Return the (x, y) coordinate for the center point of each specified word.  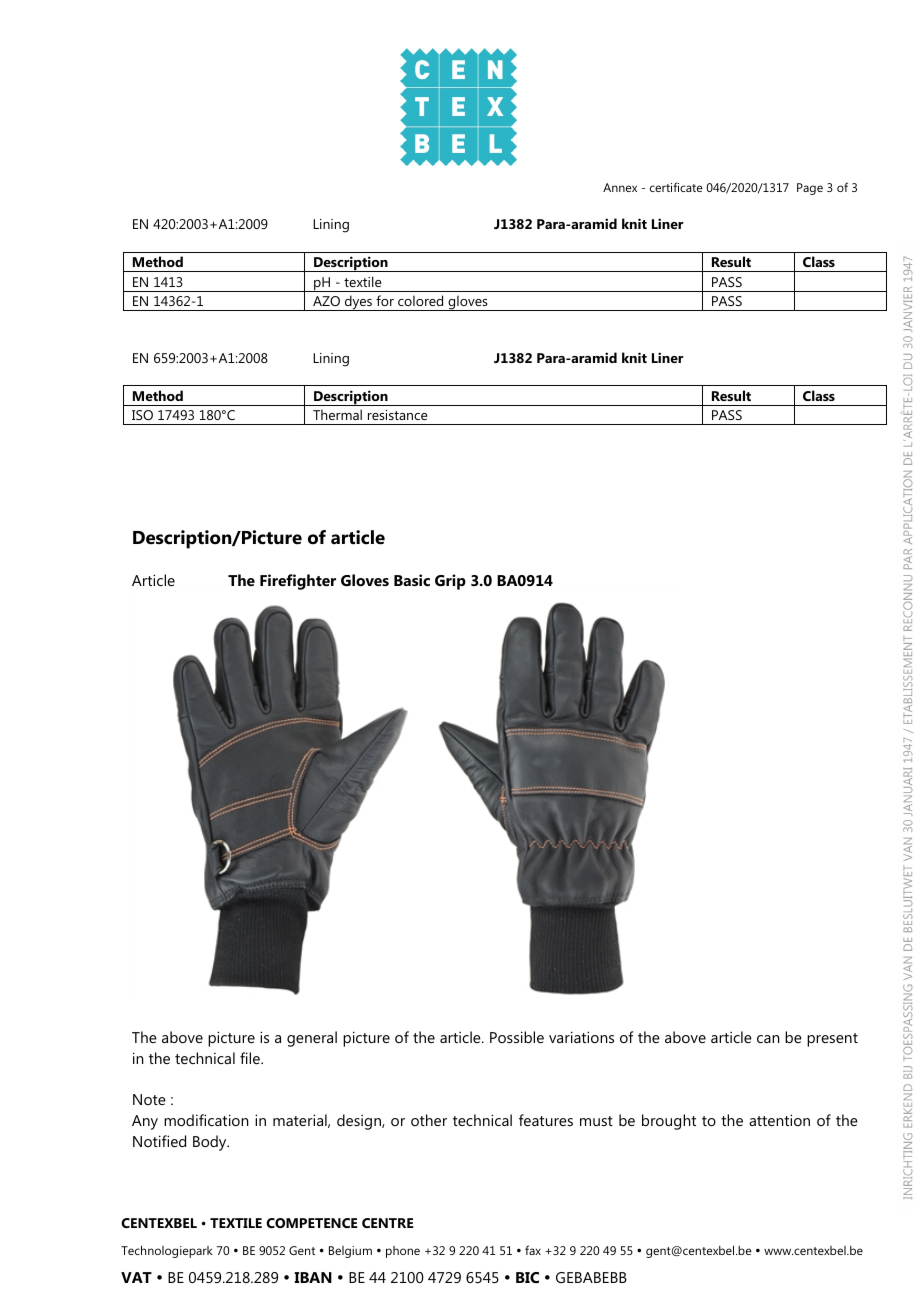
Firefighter (298, 582)
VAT (136, 1277)
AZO (326, 301)
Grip (450, 582)
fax (533, 1250)
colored (420, 300)
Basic (412, 580)
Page (810, 189)
